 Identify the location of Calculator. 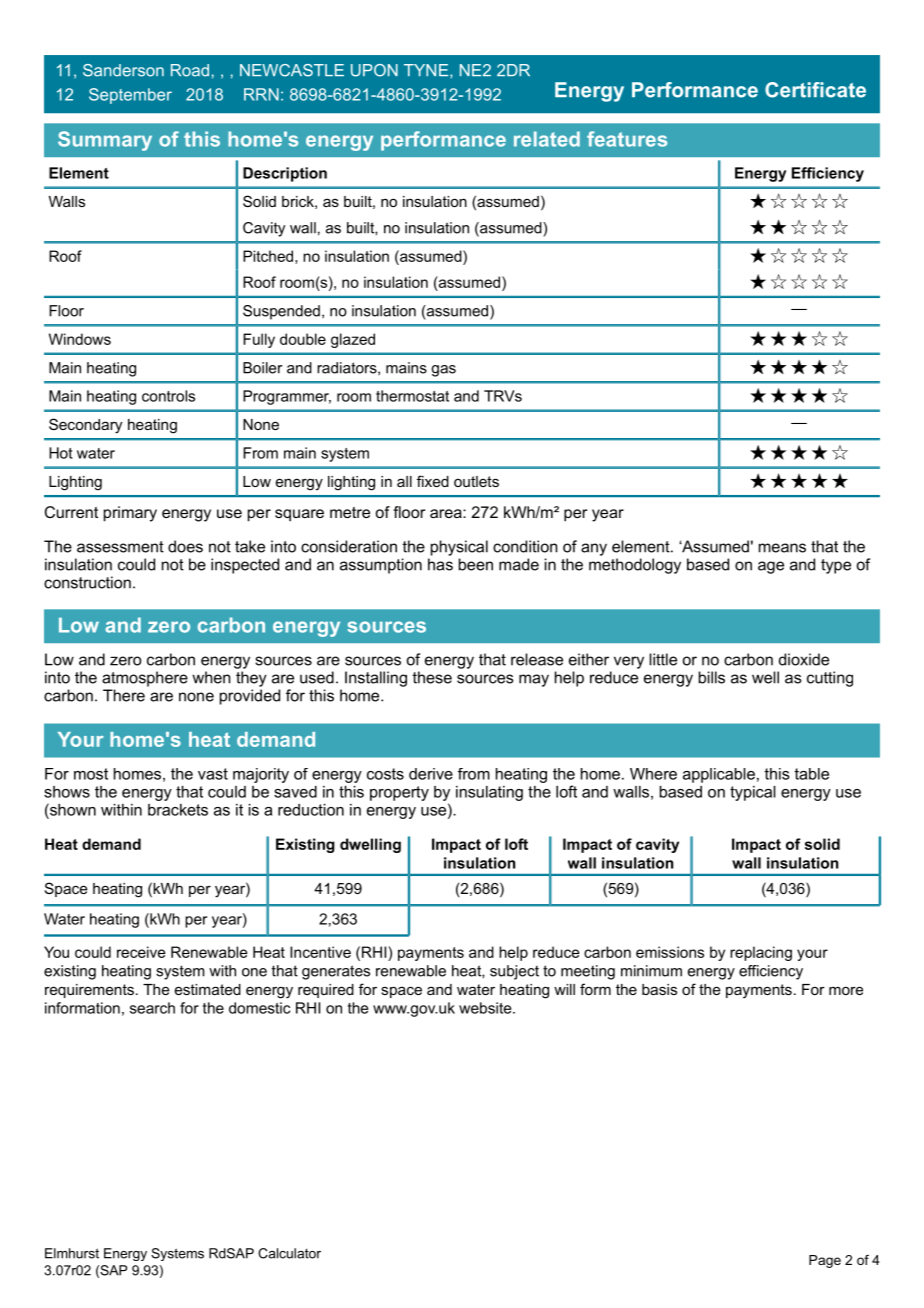
(289, 1253).
